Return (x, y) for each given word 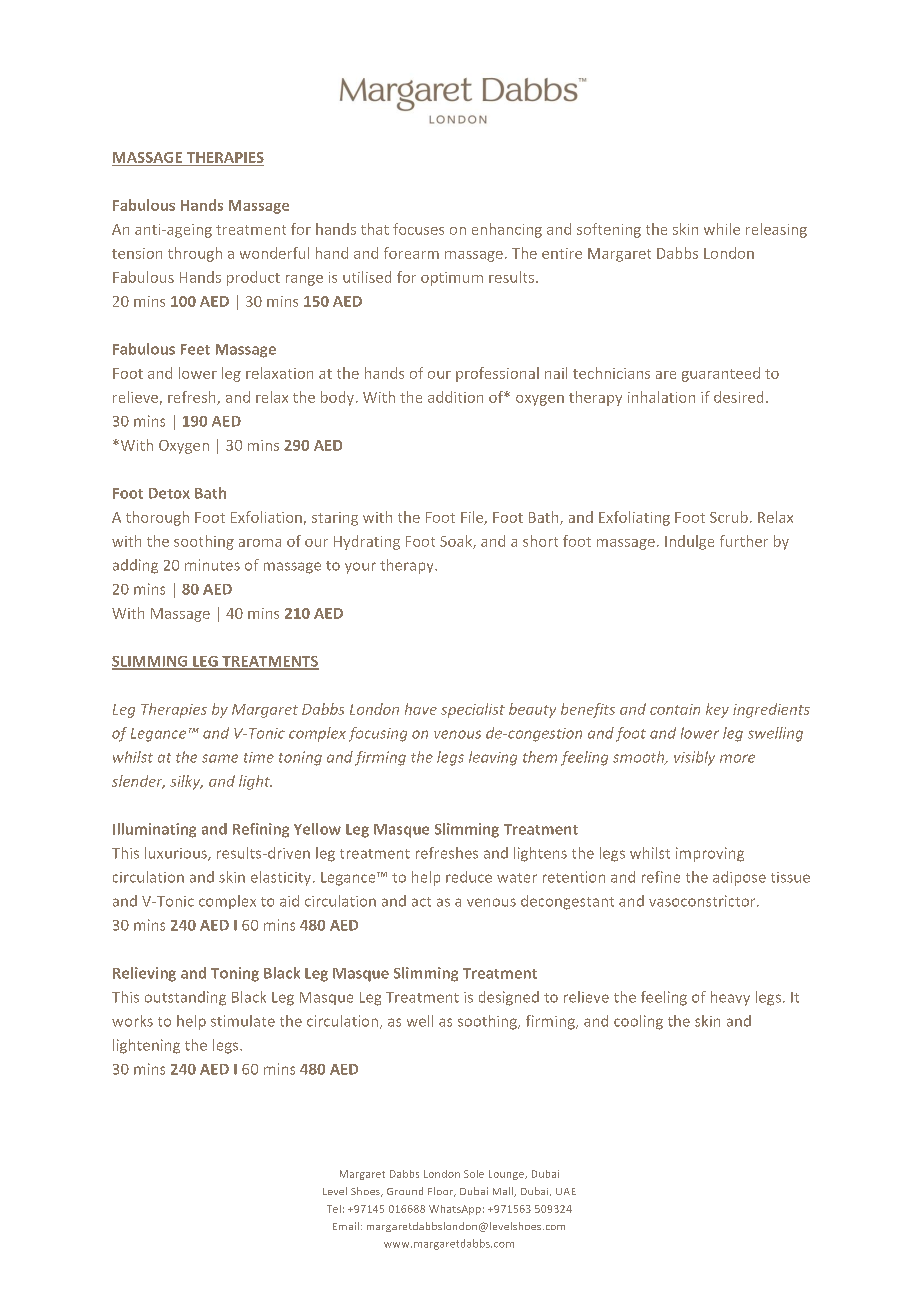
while (722, 229)
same (220, 758)
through (195, 254)
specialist (473, 710)
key (717, 710)
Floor (442, 1192)
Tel (334, 1209)
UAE (566, 1191)
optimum (452, 279)
